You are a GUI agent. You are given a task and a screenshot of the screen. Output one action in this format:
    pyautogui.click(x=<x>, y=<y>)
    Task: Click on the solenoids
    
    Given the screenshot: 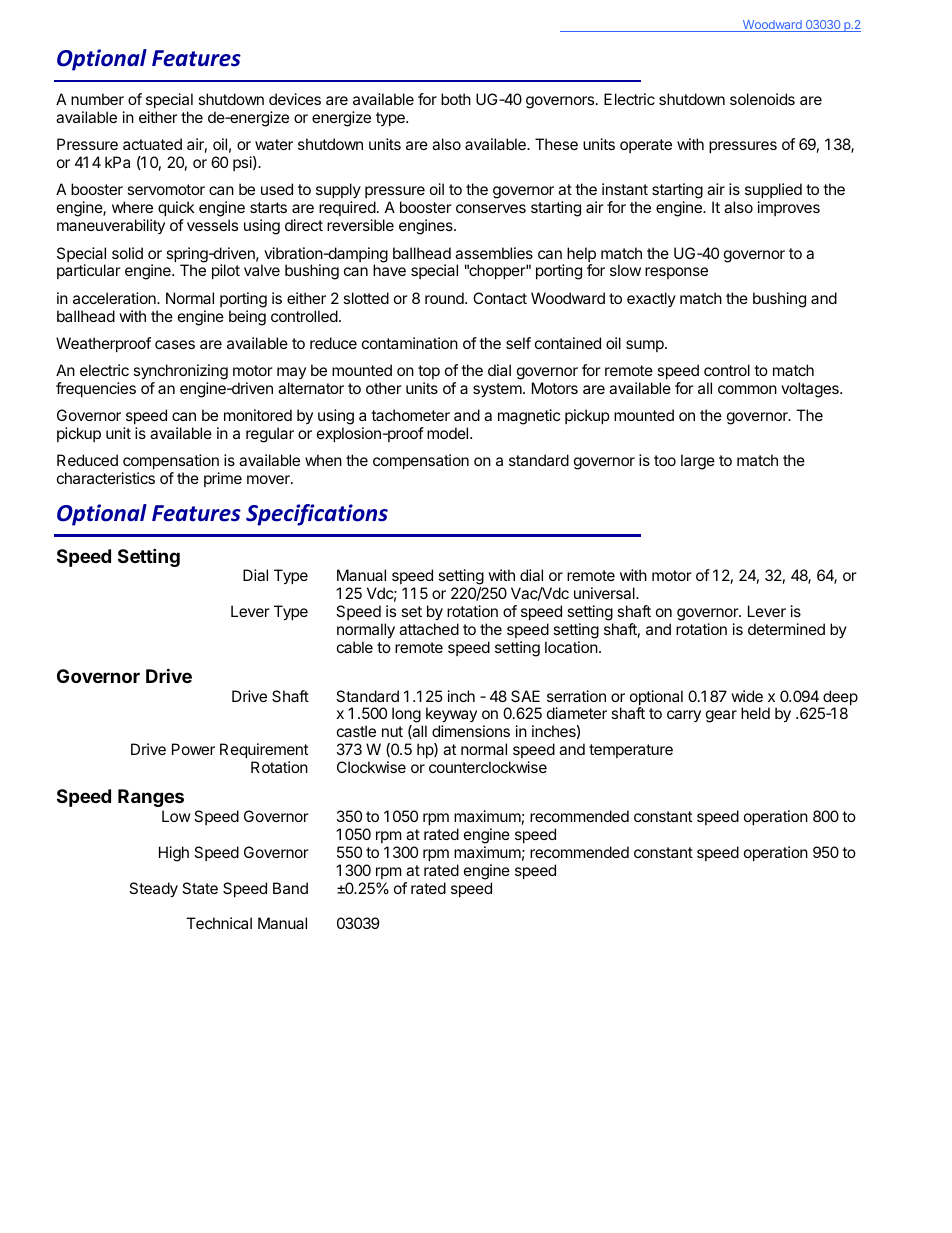 What is the action you would take?
    pyautogui.click(x=762, y=99)
